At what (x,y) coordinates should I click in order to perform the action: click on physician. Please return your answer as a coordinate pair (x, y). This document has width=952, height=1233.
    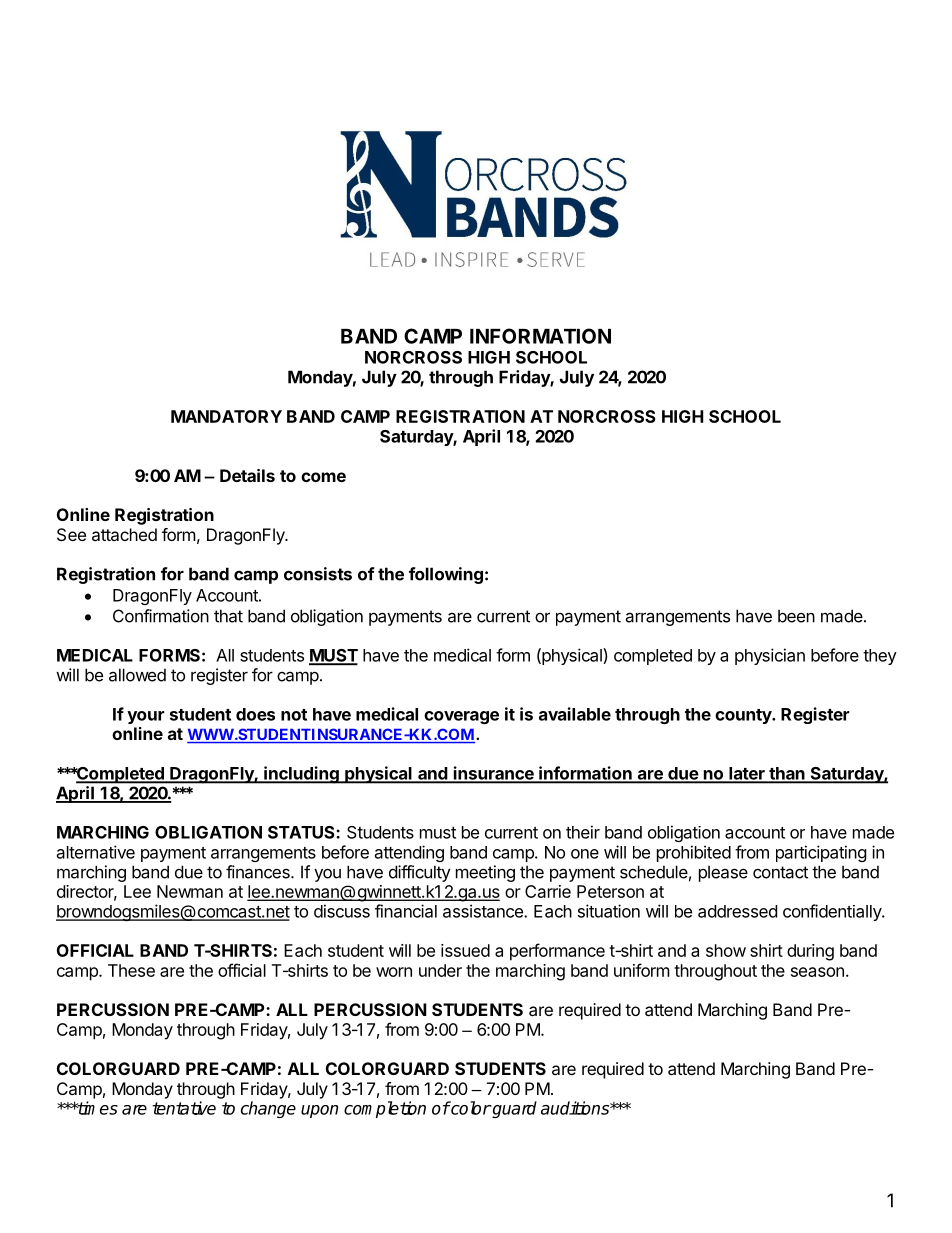
    Looking at the image, I should click on (770, 656).
